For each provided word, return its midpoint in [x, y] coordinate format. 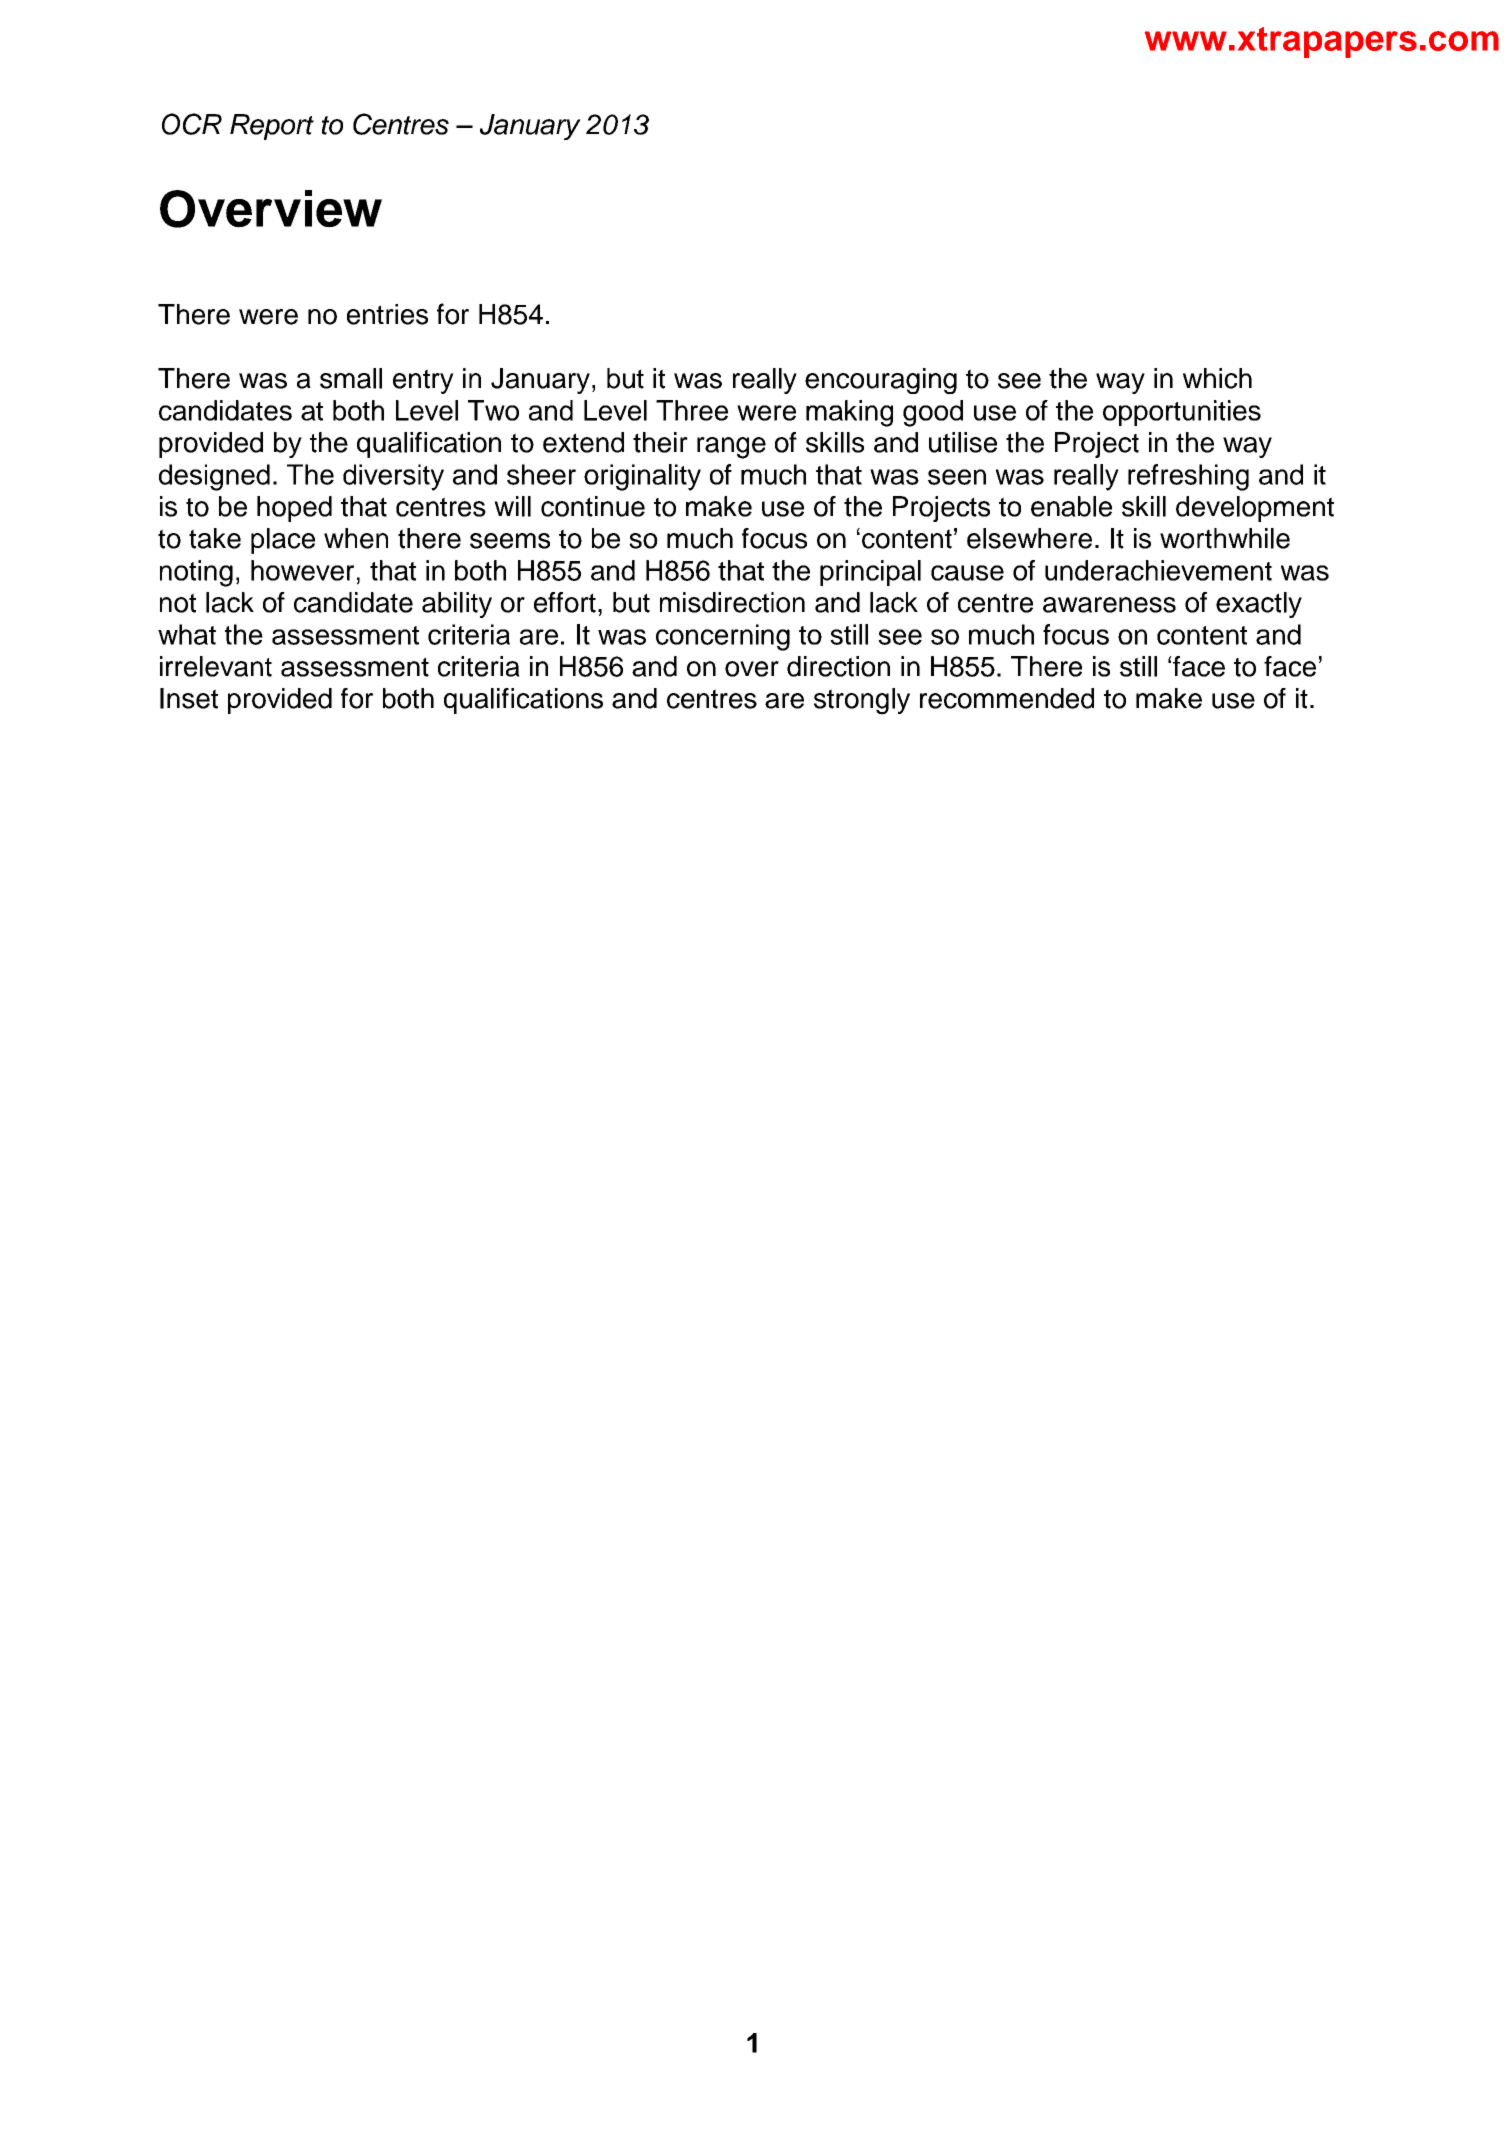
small [351, 378]
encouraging [881, 381]
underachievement [1158, 570]
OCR [192, 124]
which [1217, 378]
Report [272, 127]
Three [692, 410]
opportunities [1182, 413]
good [933, 413]
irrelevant [216, 666]
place [283, 541]
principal [870, 573]
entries [387, 314]
